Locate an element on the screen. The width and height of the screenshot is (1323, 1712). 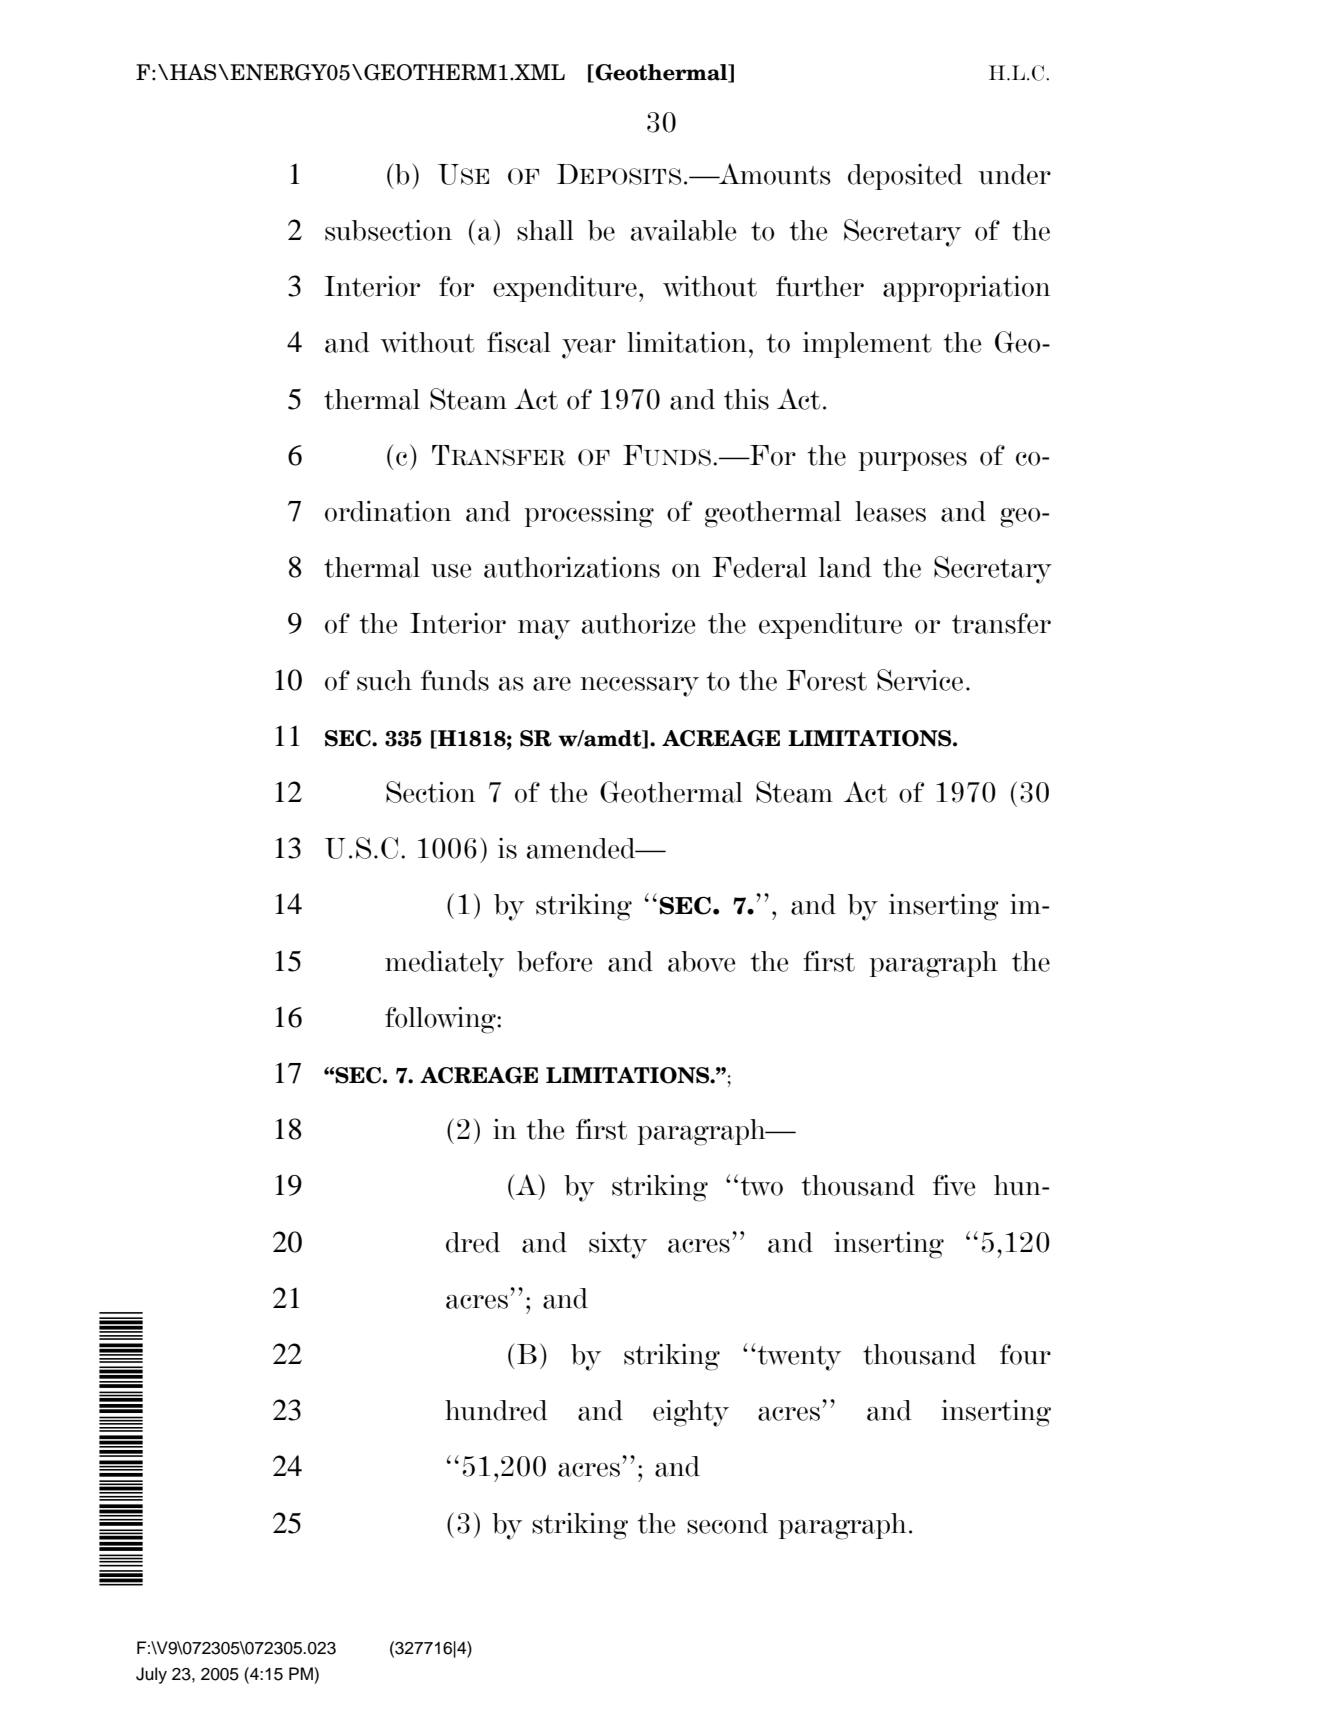
deposited is located at coordinates (905, 177).
